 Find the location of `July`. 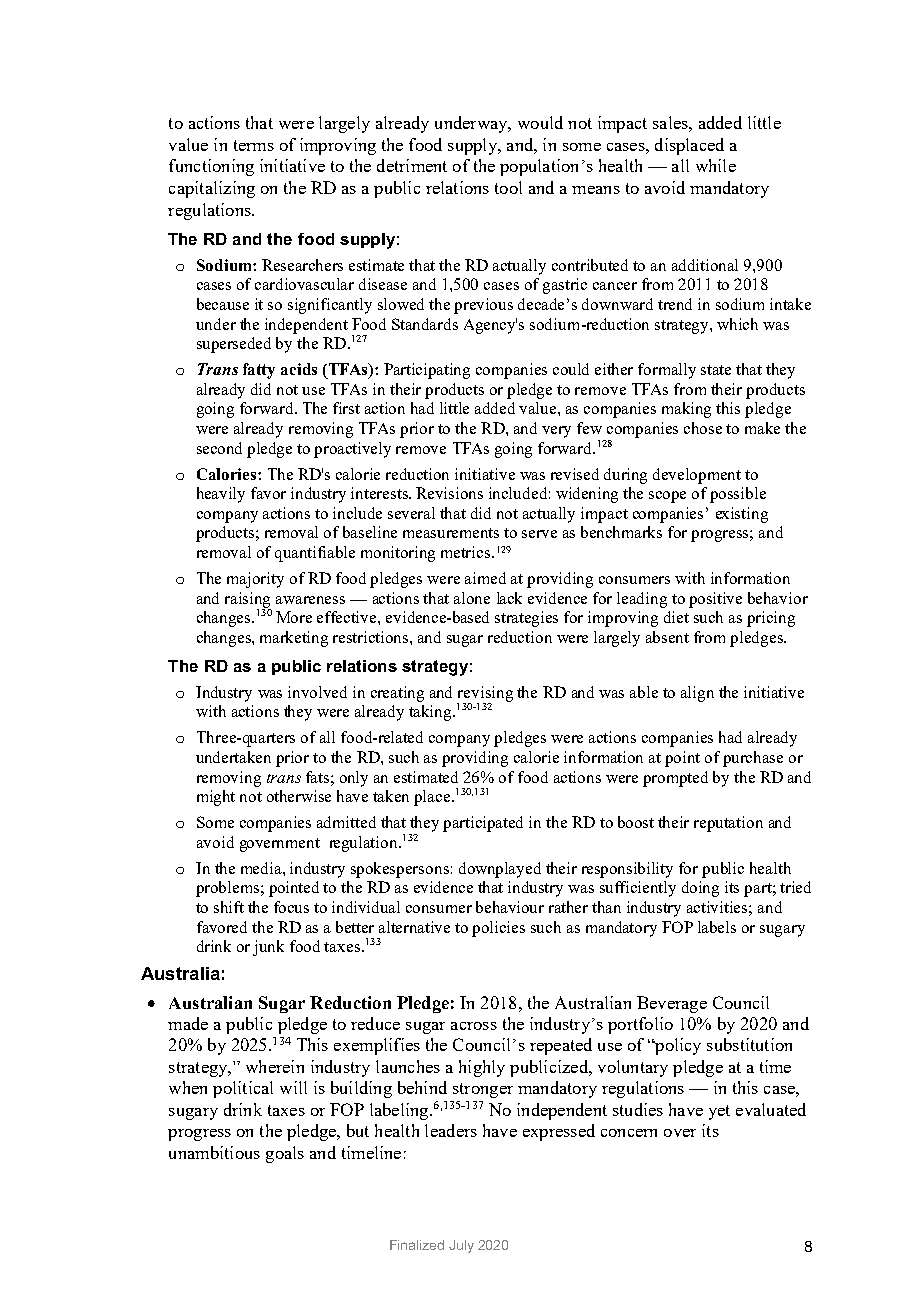

July is located at coordinates (461, 1246).
